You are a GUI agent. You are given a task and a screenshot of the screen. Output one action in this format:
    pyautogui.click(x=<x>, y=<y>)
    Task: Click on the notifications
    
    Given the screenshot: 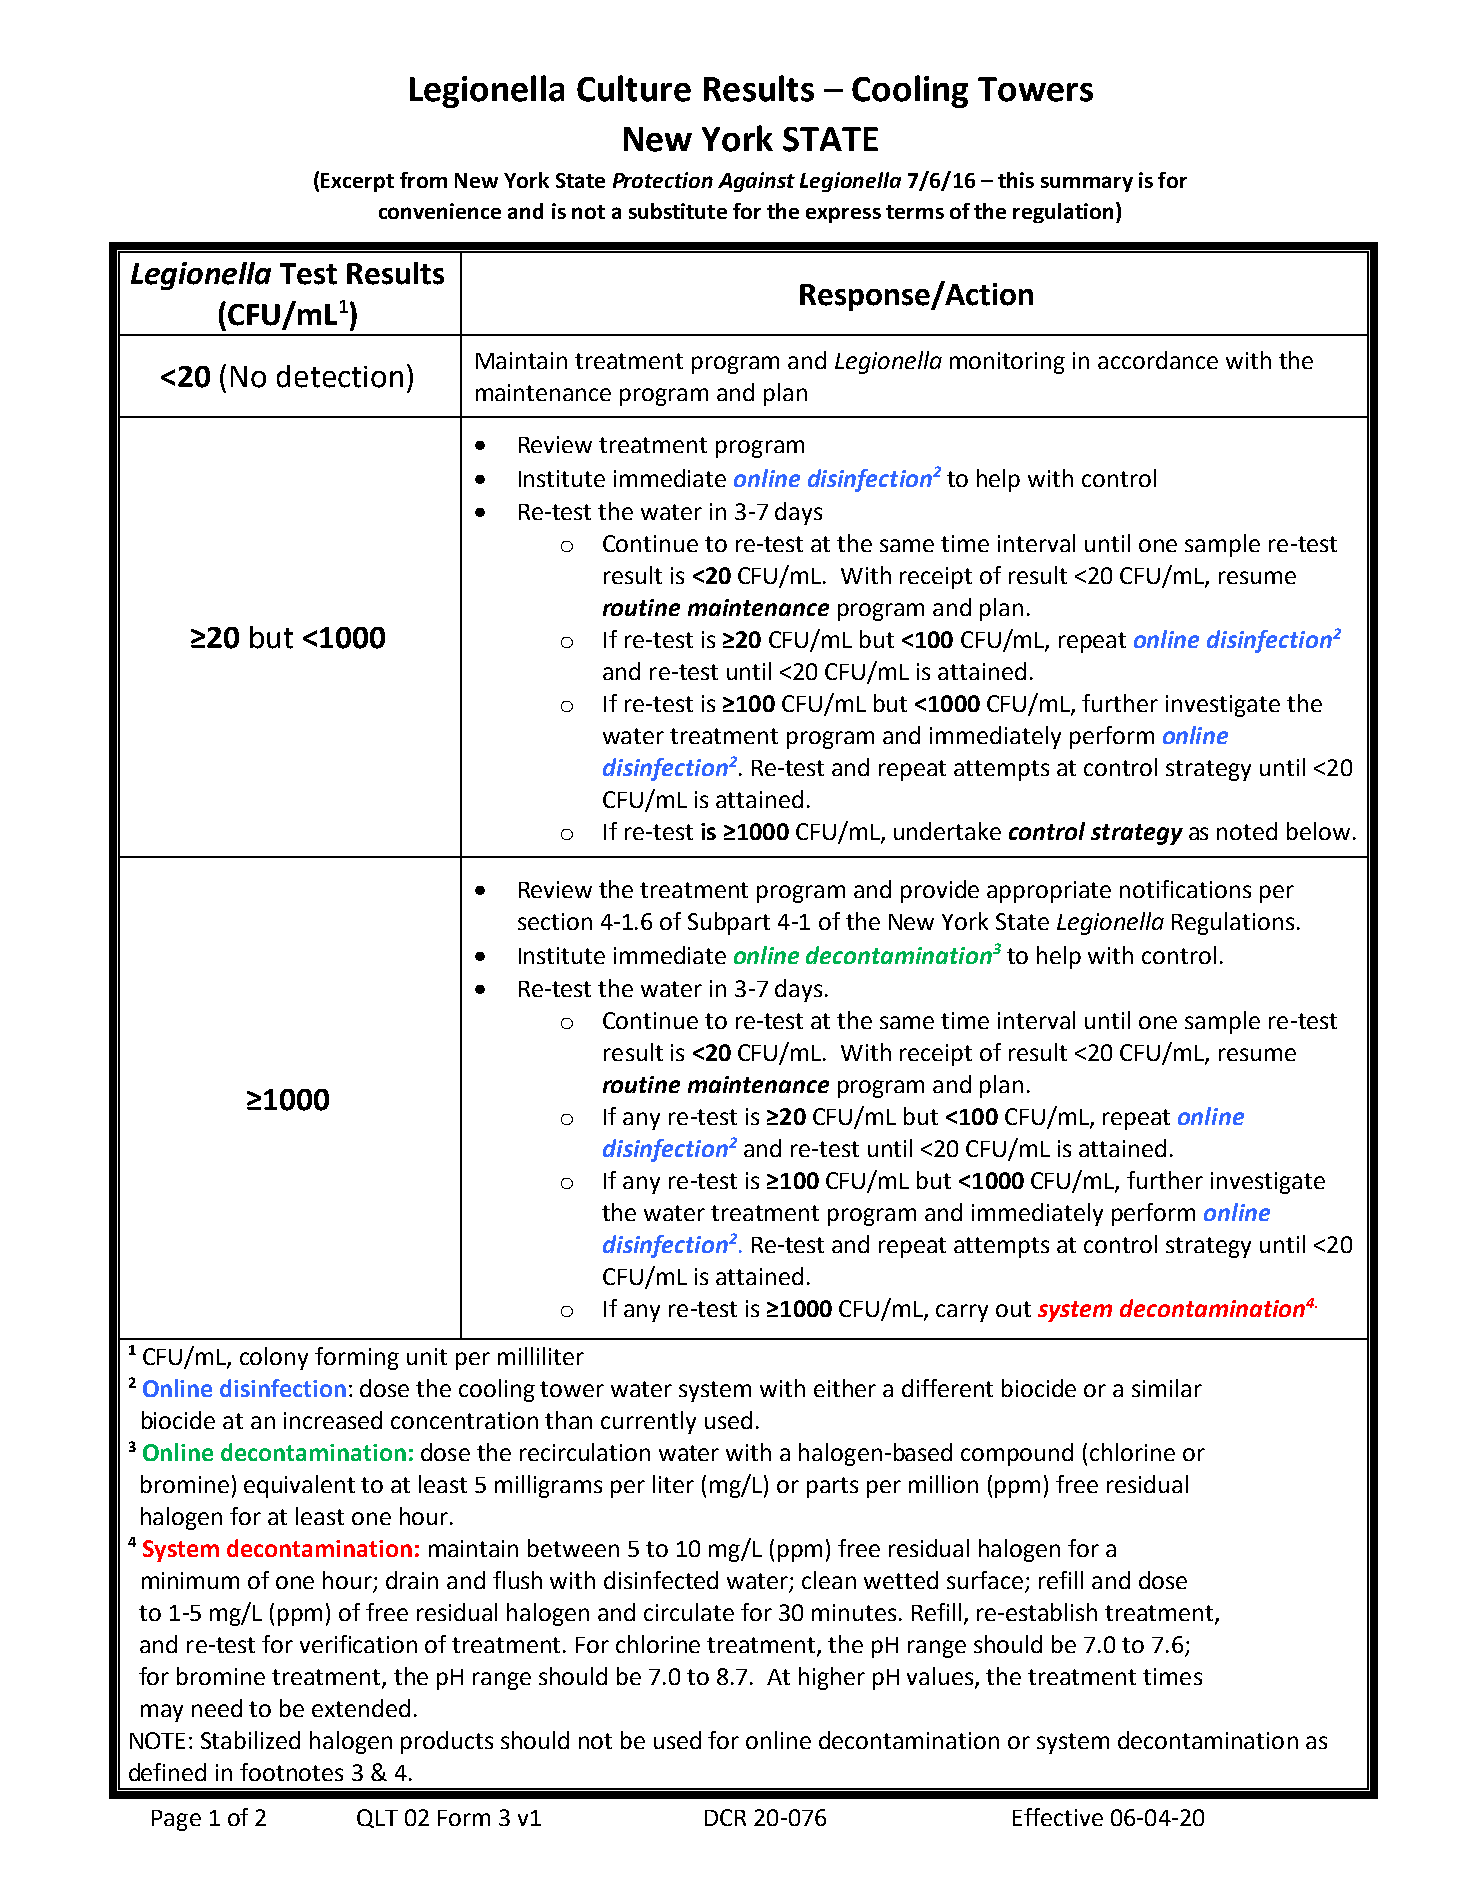 What is the action you would take?
    pyautogui.click(x=1185, y=889)
